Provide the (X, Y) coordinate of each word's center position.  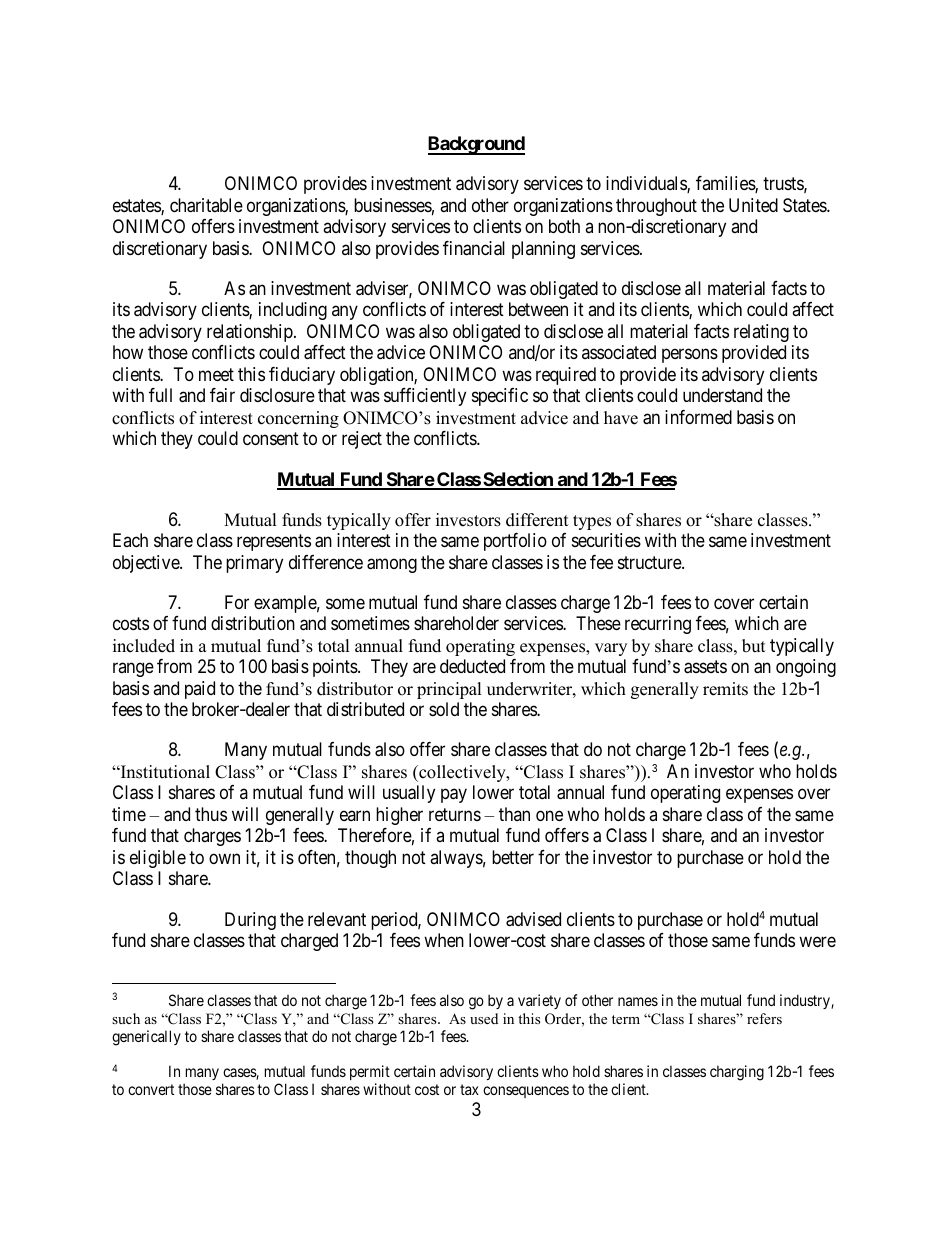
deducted (472, 666)
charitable (206, 205)
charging (737, 1073)
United (753, 205)
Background (476, 145)
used (484, 1018)
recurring (658, 625)
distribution (253, 623)
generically (146, 1038)
